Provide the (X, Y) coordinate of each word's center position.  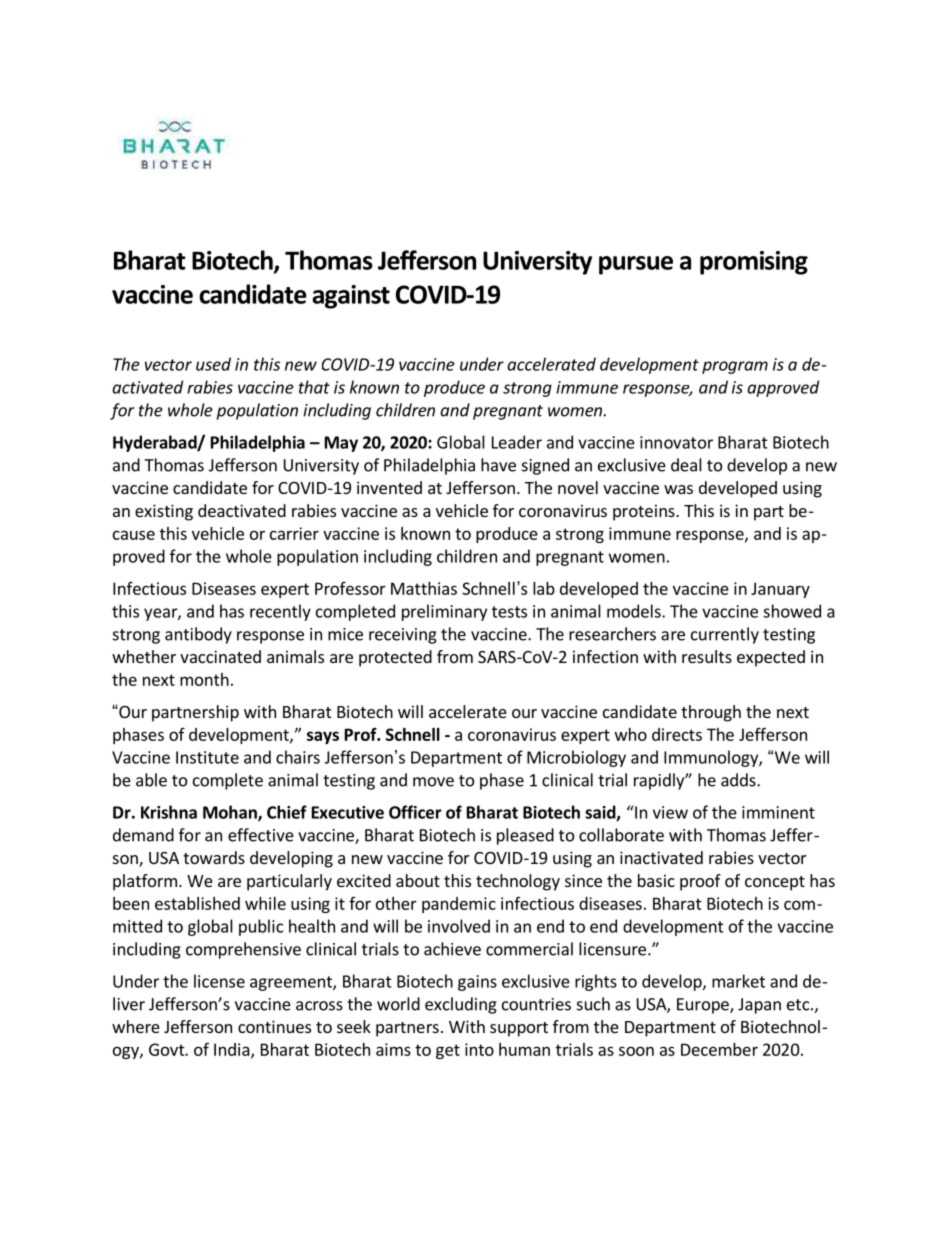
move (433, 782)
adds (739, 780)
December (719, 1049)
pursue (636, 265)
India (232, 1049)
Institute (207, 757)
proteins (645, 512)
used (213, 364)
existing (164, 512)
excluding (461, 1005)
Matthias (424, 588)
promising (754, 263)
